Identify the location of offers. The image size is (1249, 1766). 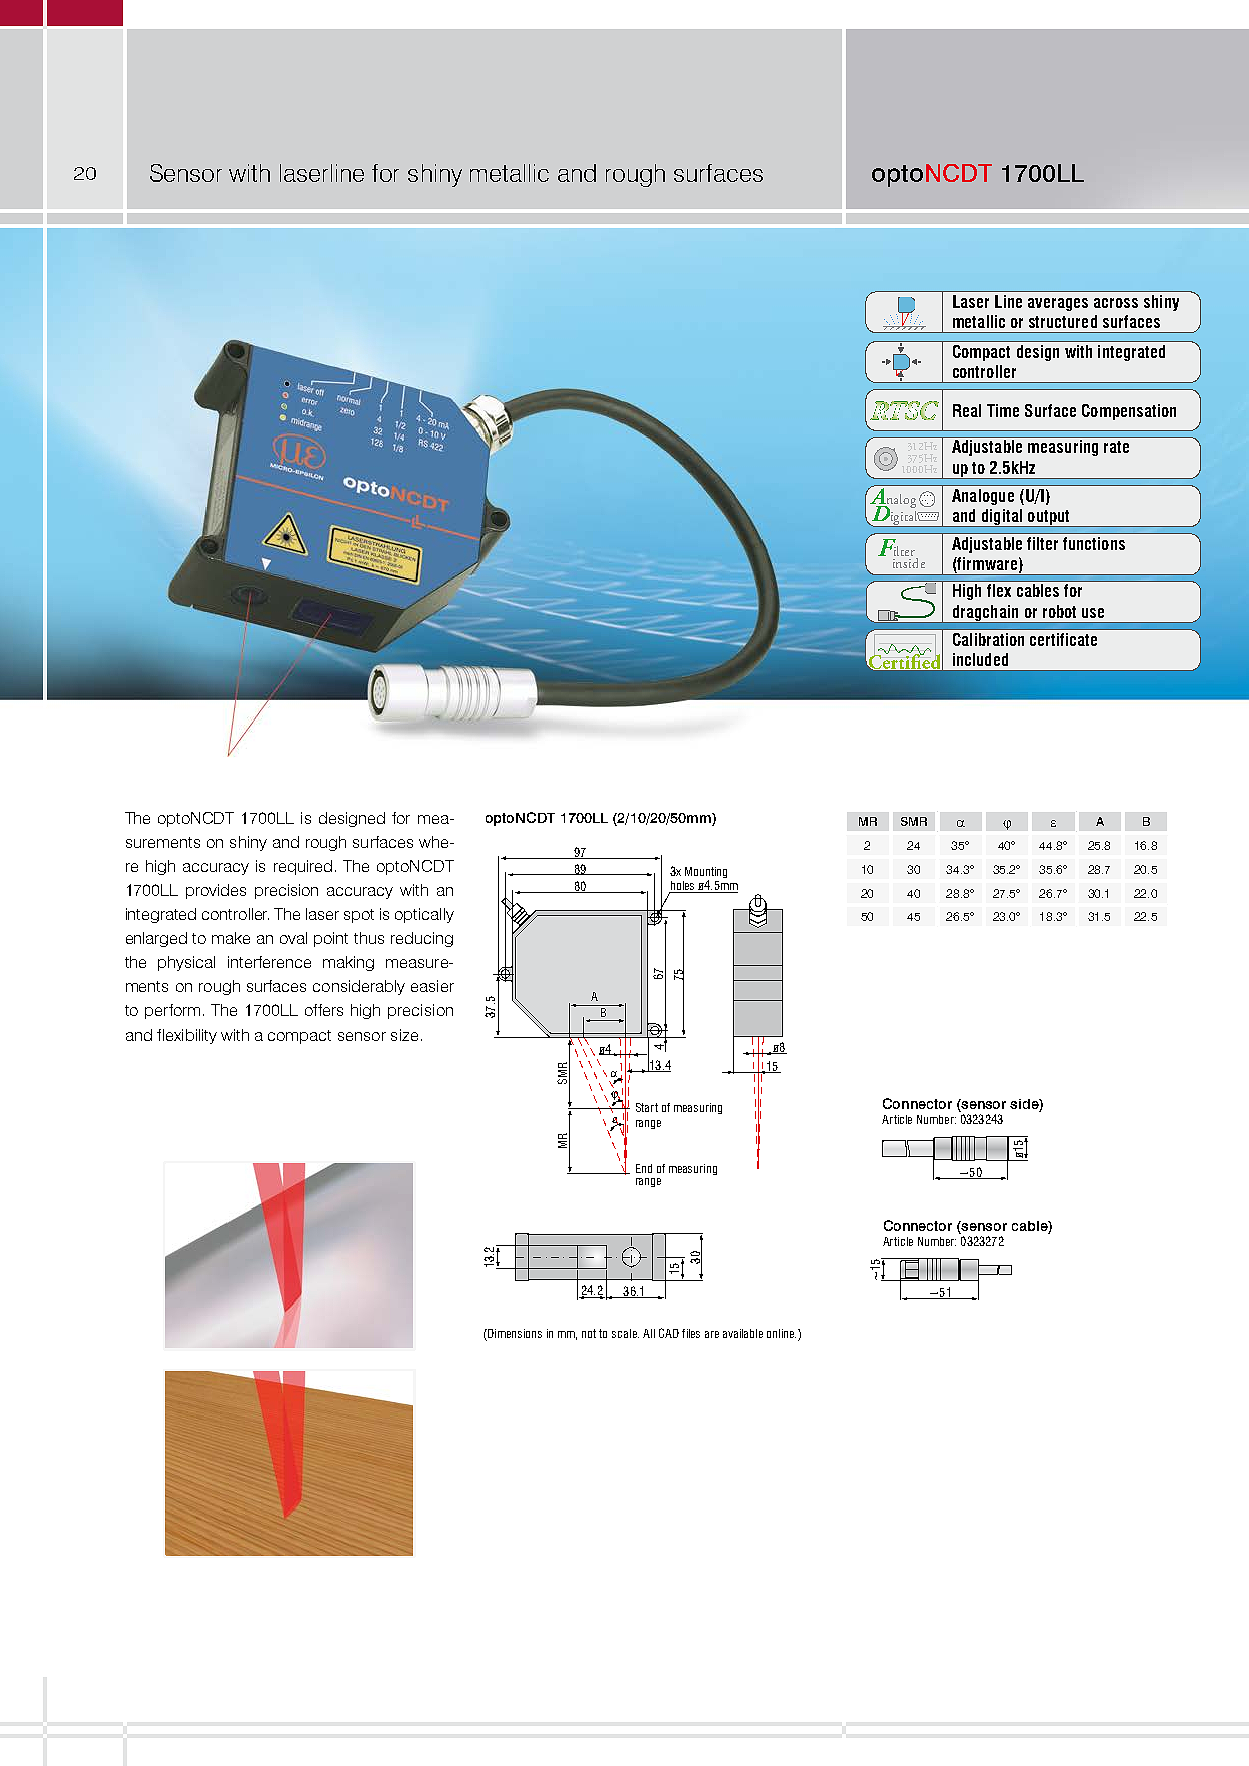
(324, 1010).
